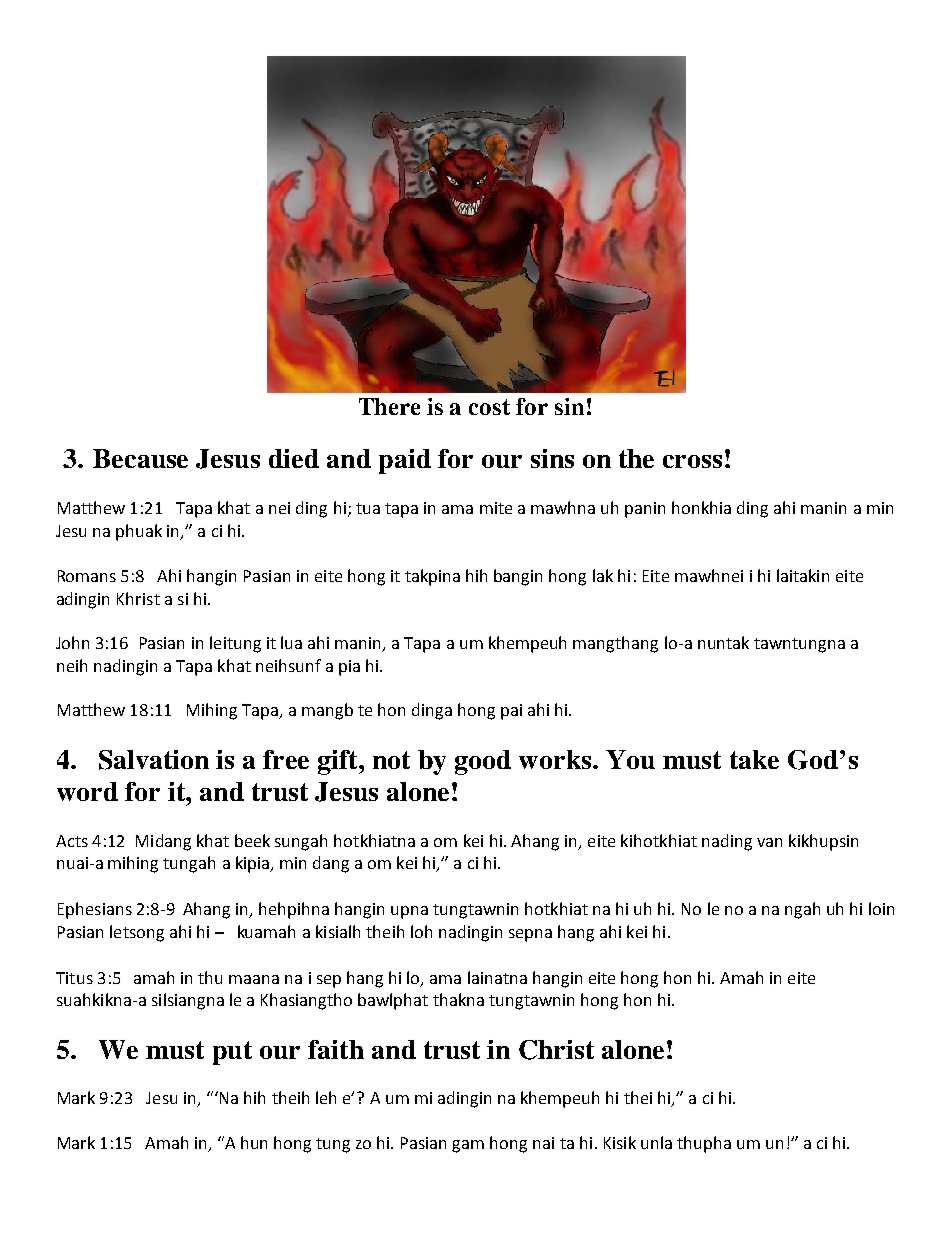 The height and width of the screenshot is (1233, 952). Describe the element at coordinates (154, 760) in the screenshot. I see `Salvation` at that location.
